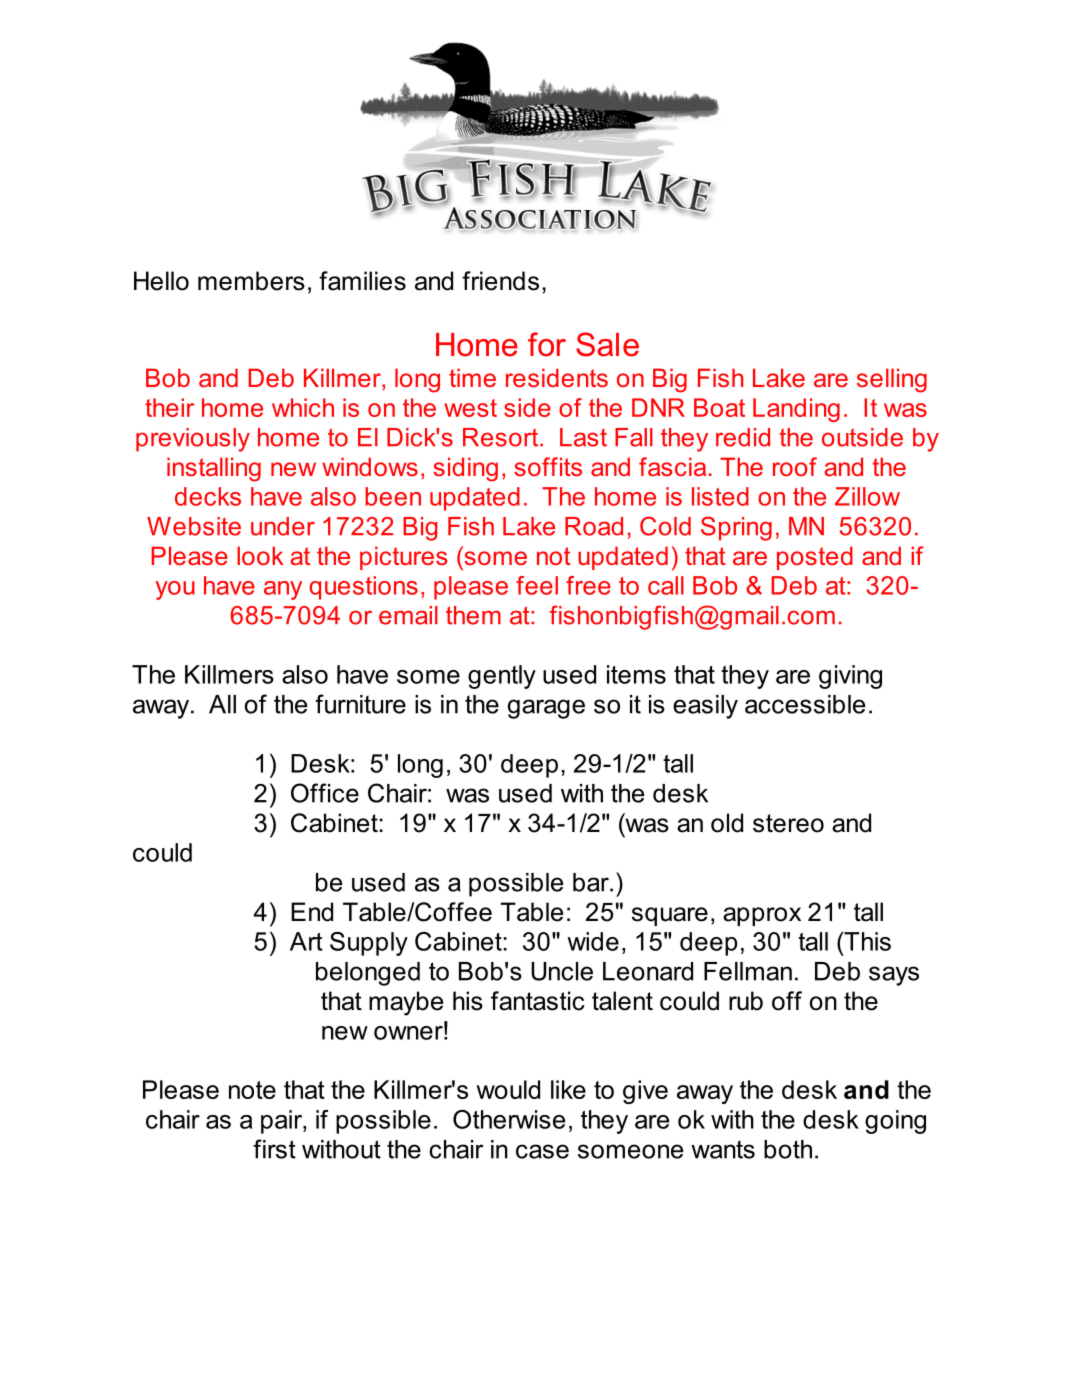 Image resolution: width=1074 pixels, height=1390 pixels. Describe the element at coordinates (546, 709) in the document. I see `garage` at that location.
